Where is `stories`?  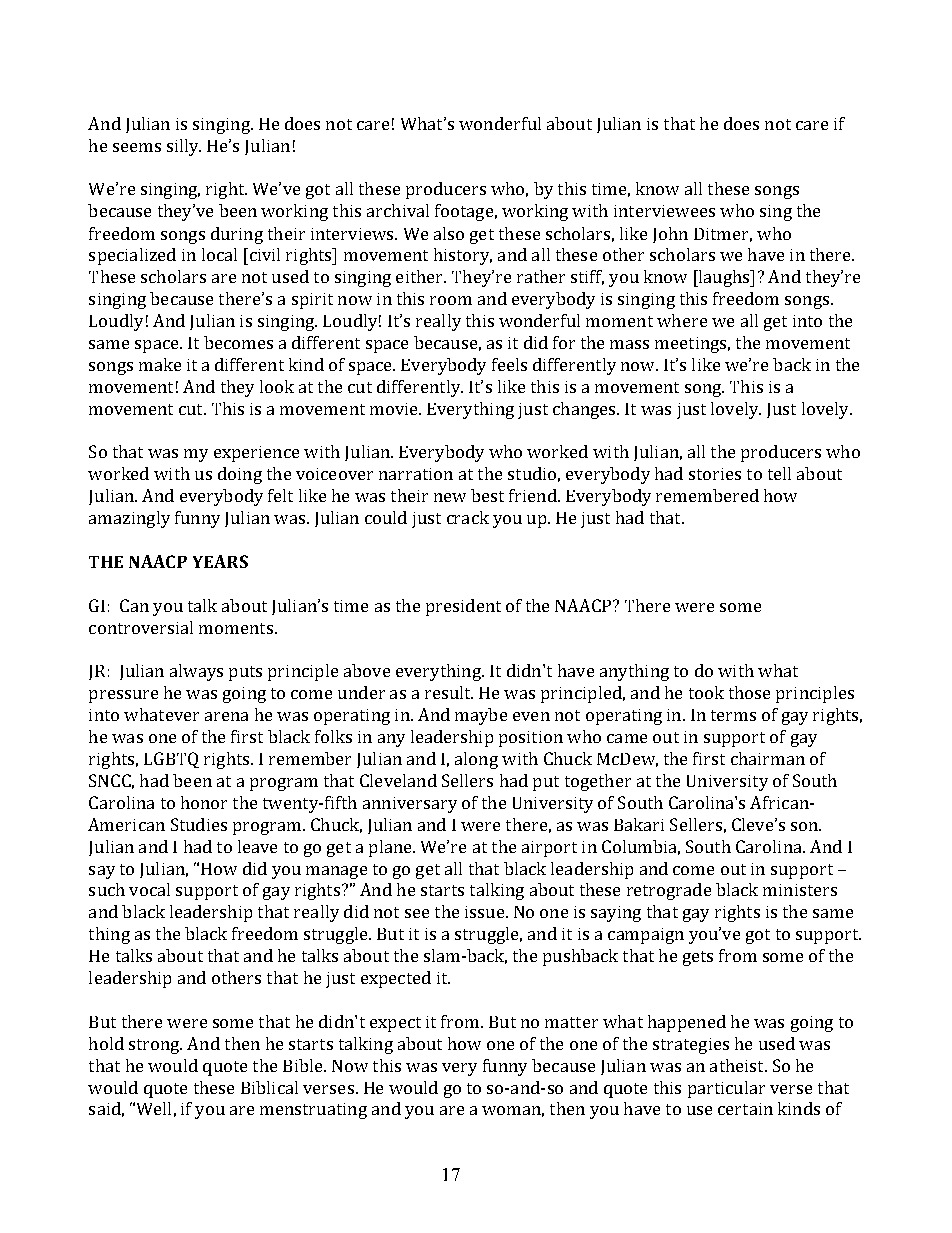 stories is located at coordinates (715, 474).
